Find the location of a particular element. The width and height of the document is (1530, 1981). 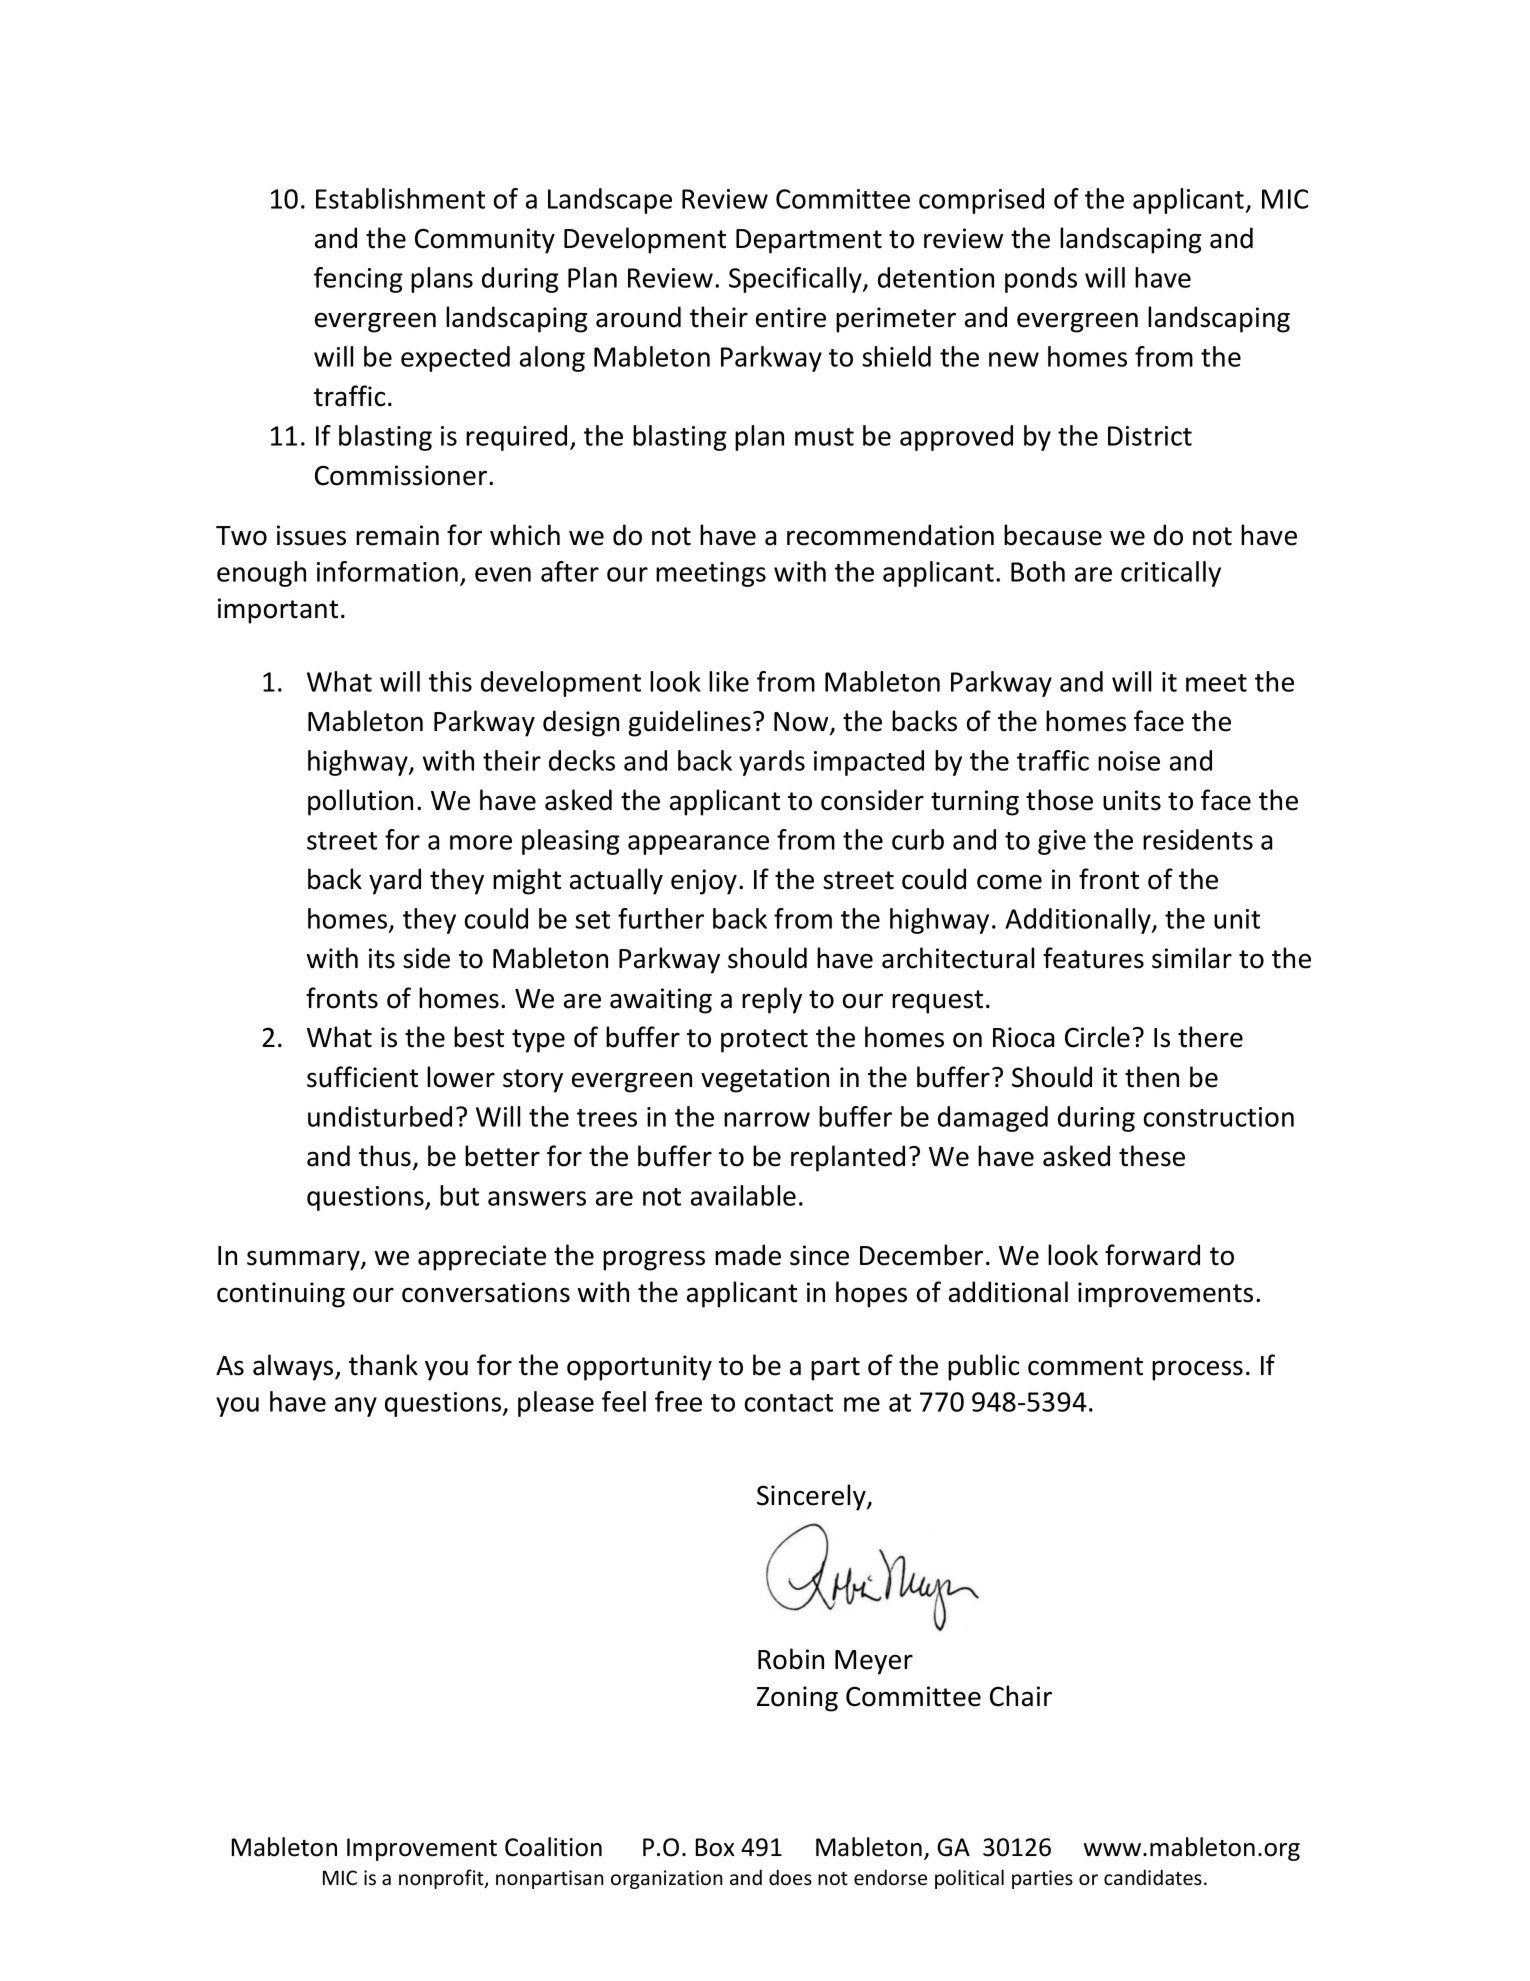

nonprofit is located at coordinates (442, 1879).
